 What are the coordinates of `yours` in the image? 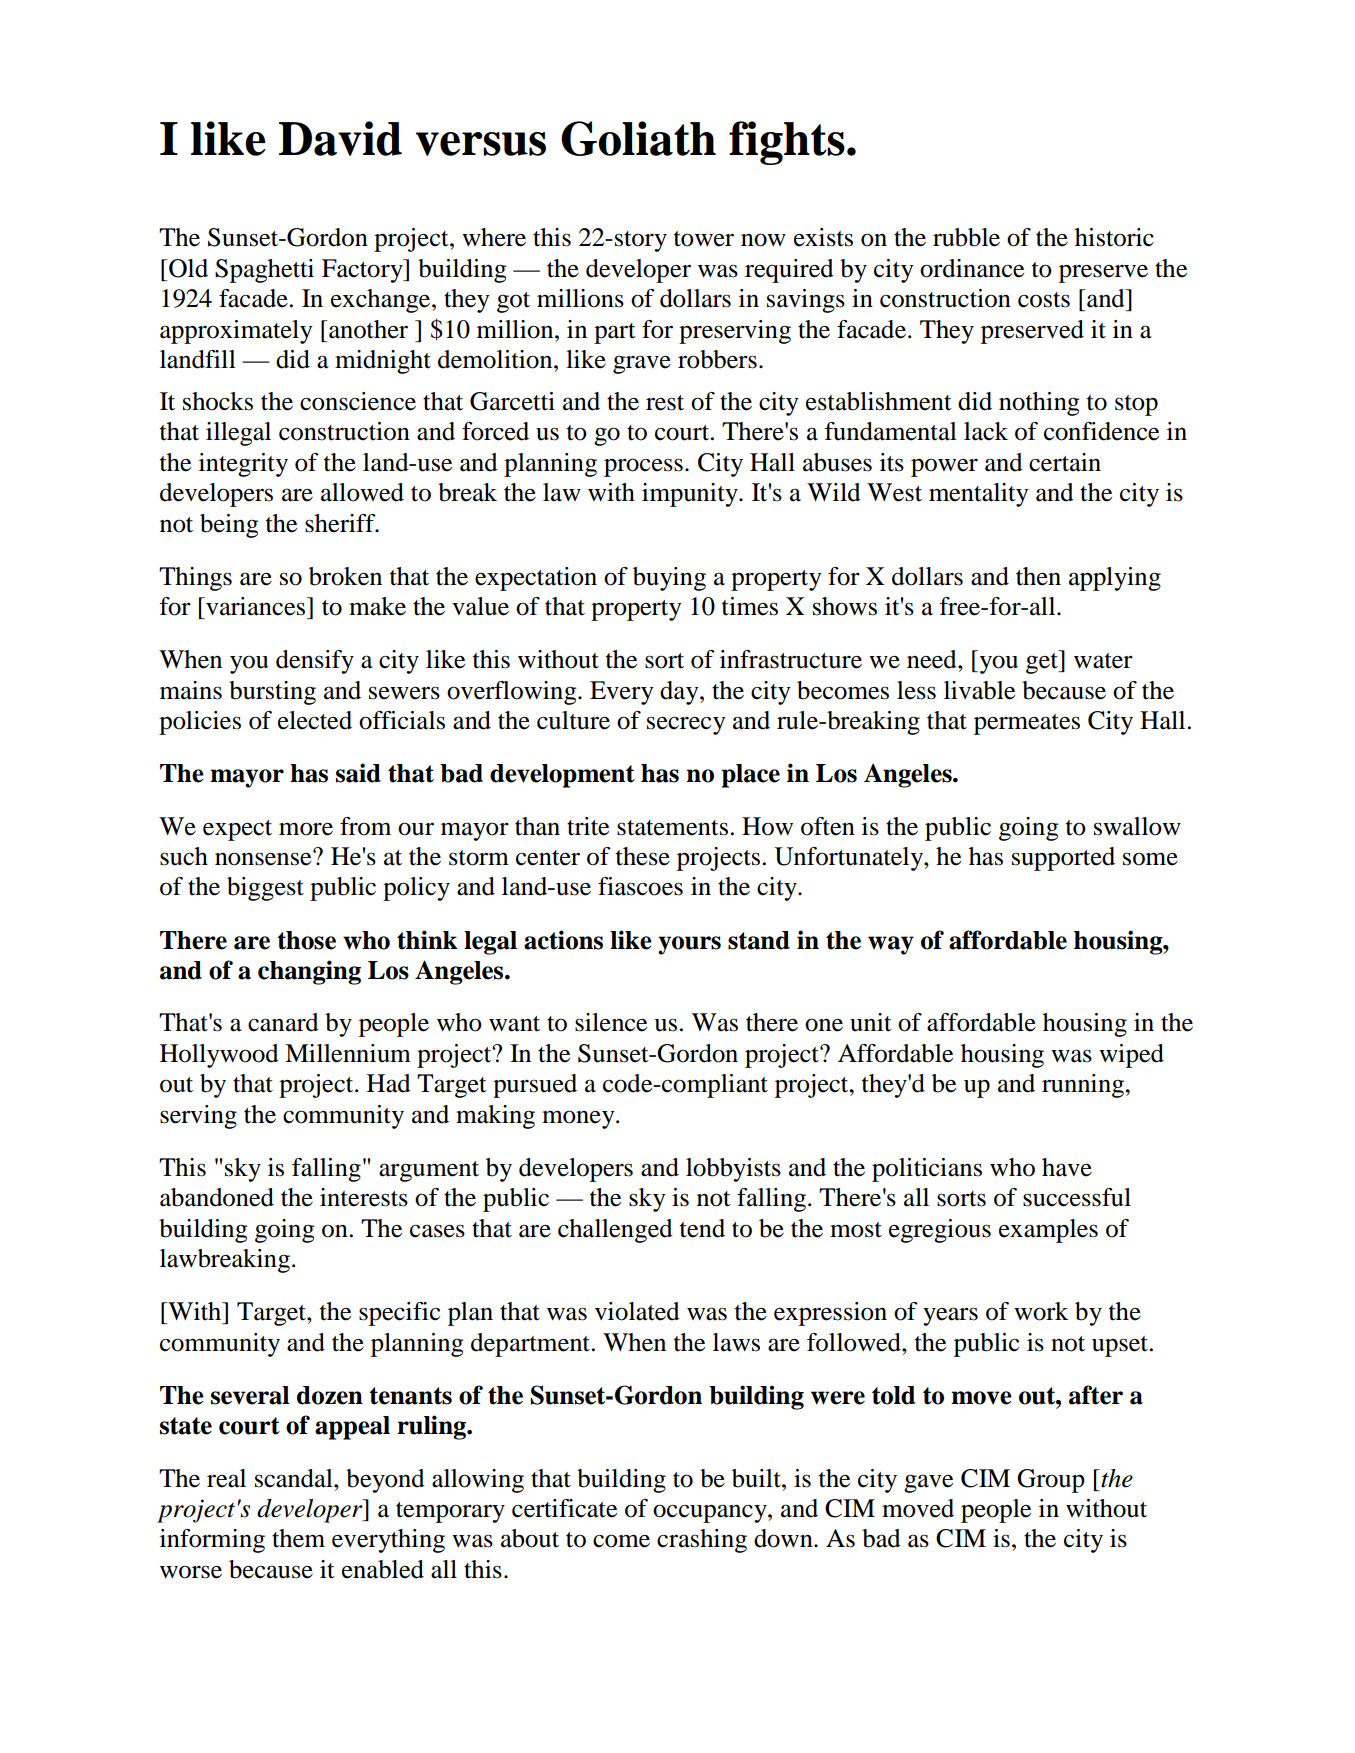 It's located at (689, 945).
